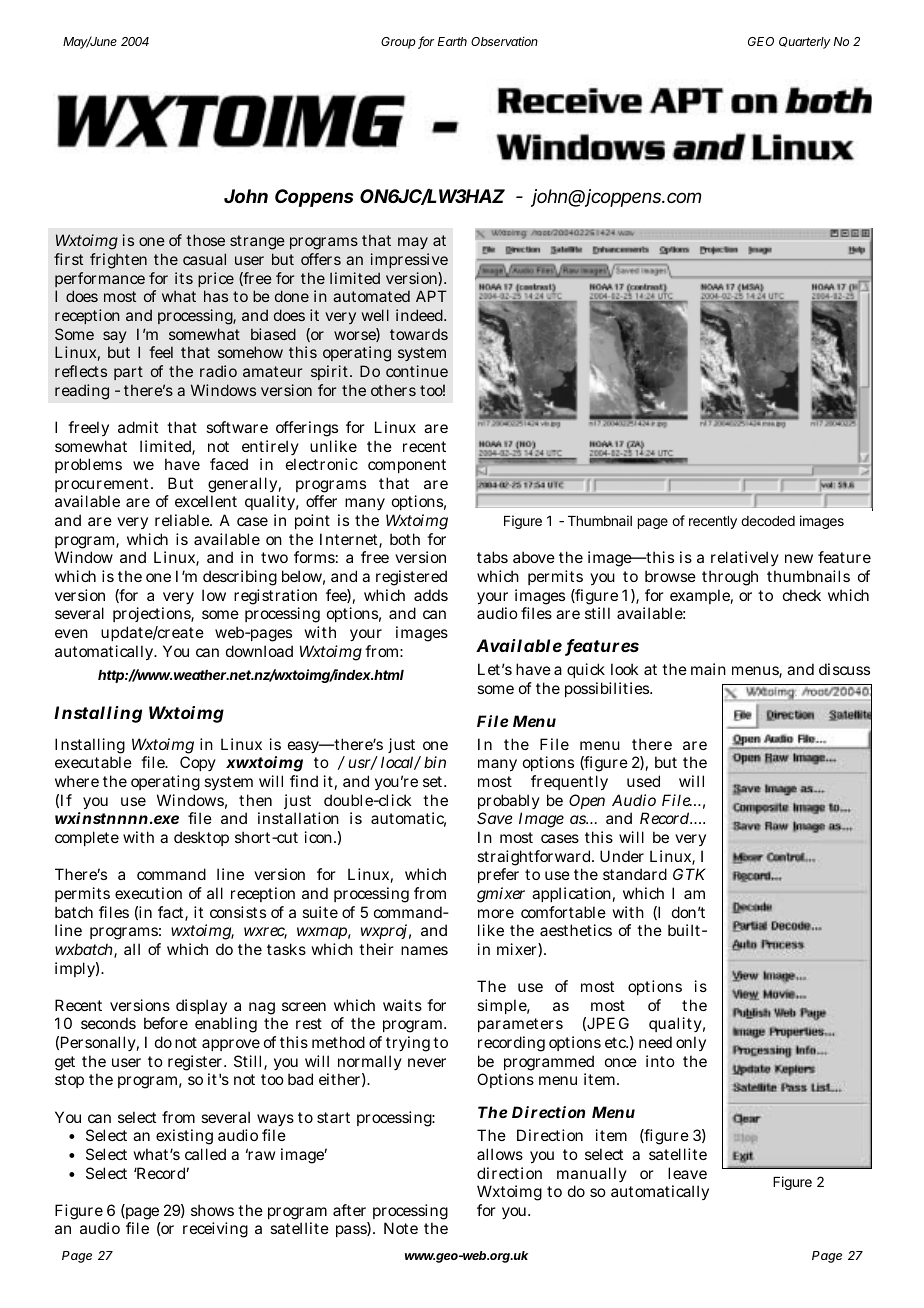  I want to click on main, so click(708, 669).
